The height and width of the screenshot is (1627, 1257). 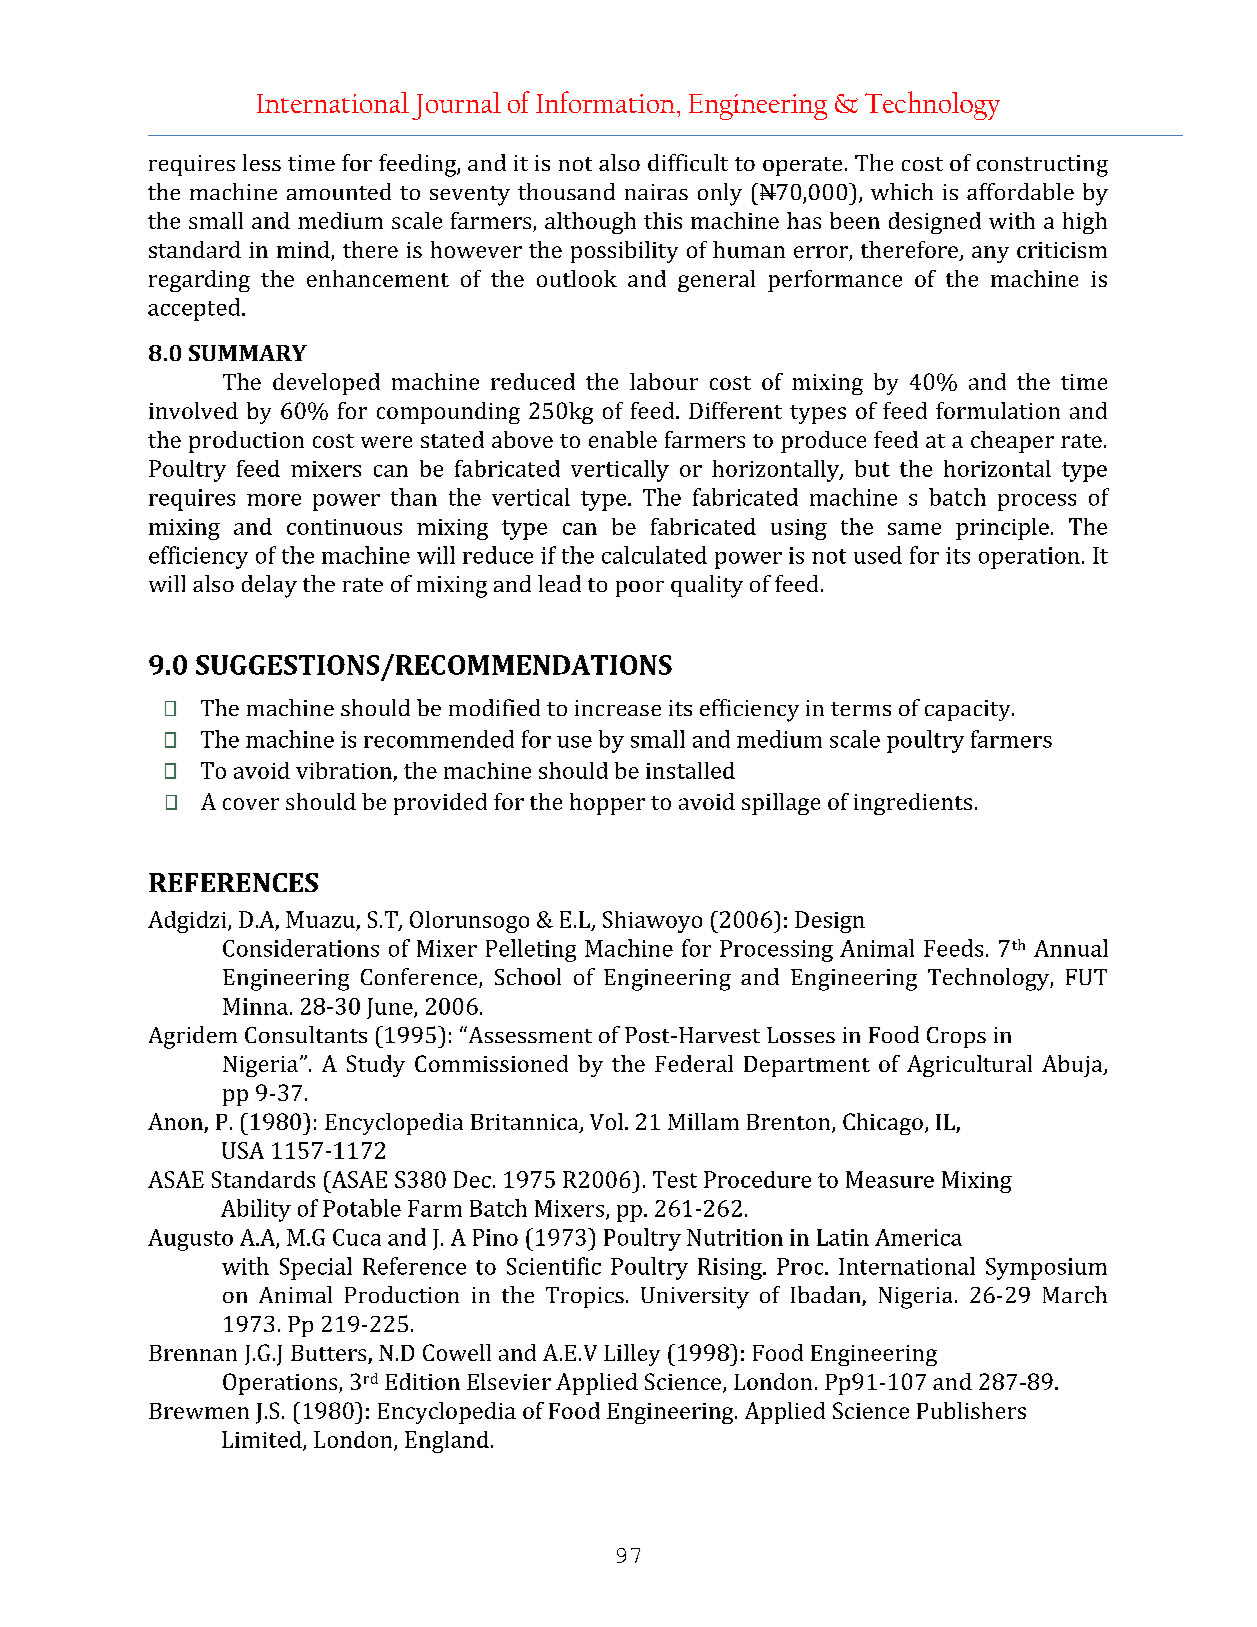 I want to click on Information, so click(x=605, y=102).
